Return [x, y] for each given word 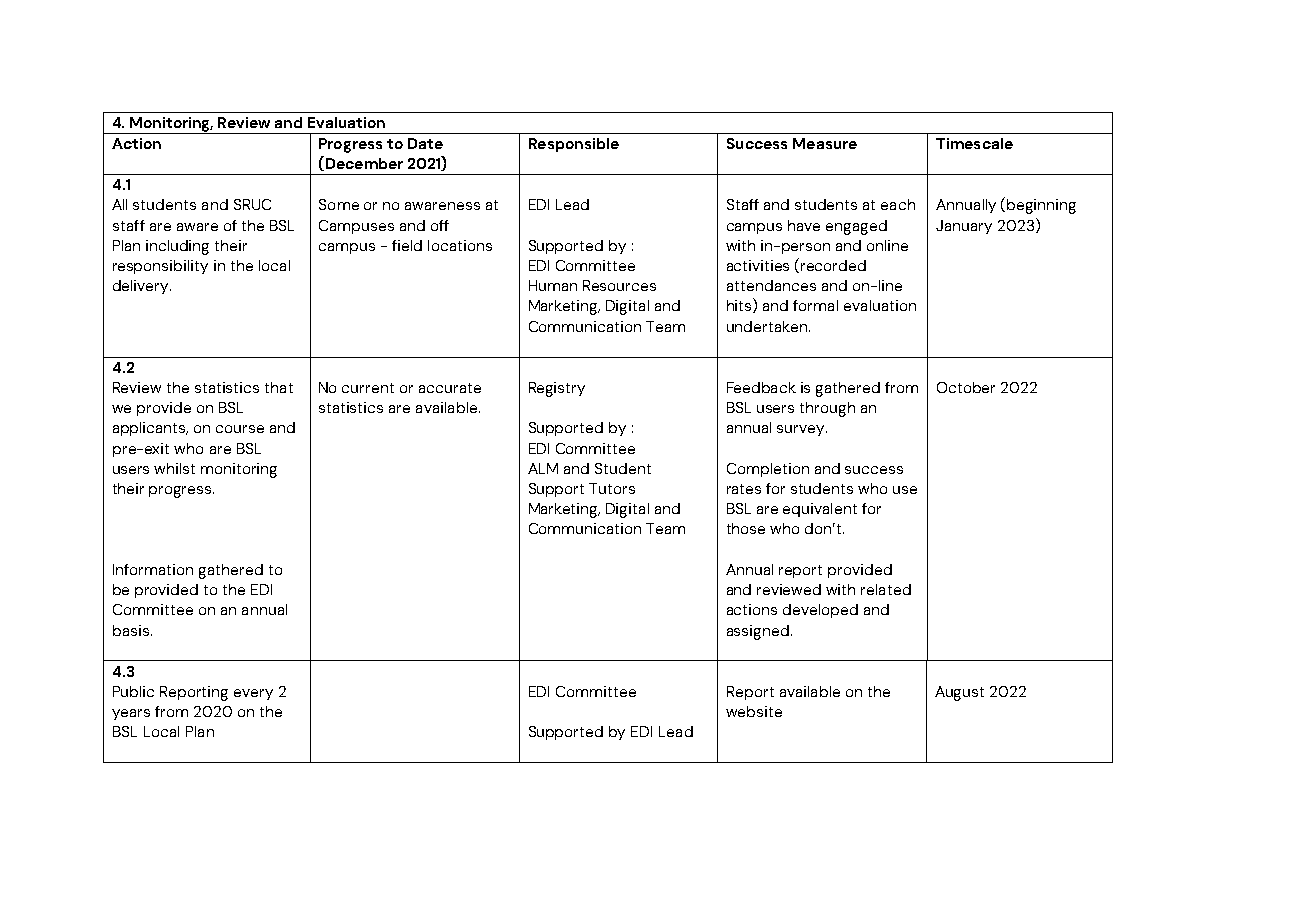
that [279, 387]
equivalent [820, 510]
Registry [557, 389]
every [253, 694]
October [966, 387]
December [363, 163]
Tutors [612, 488]
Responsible [574, 145]
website [754, 711]
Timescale [974, 143]
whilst [174, 468]
